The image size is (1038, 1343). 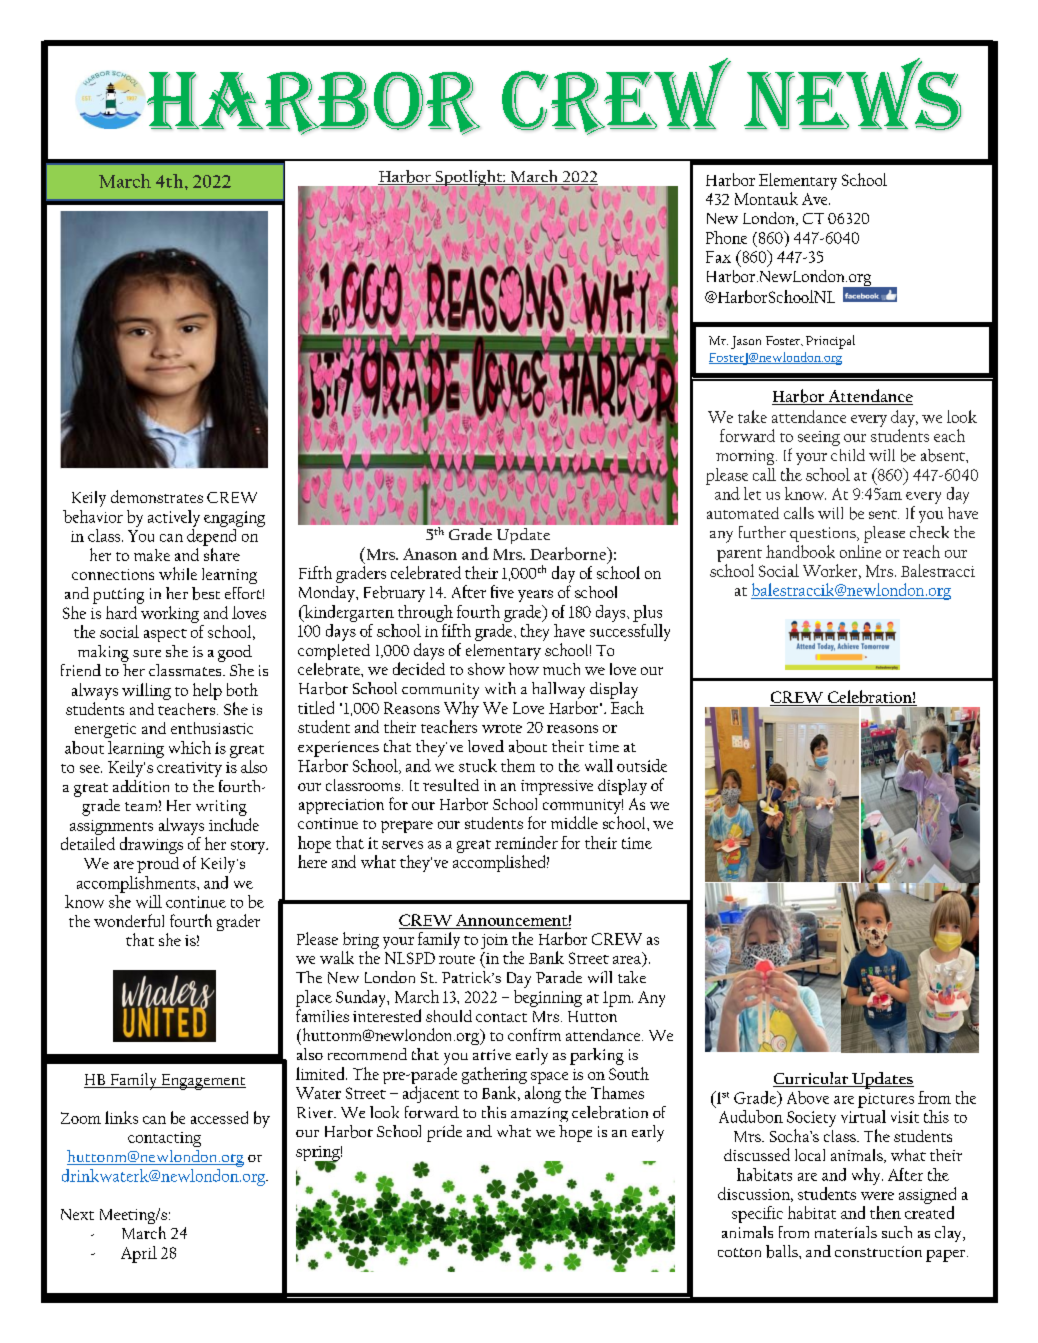 What do you see at coordinates (207, 691) in the document?
I see `help` at bounding box center [207, 691].
